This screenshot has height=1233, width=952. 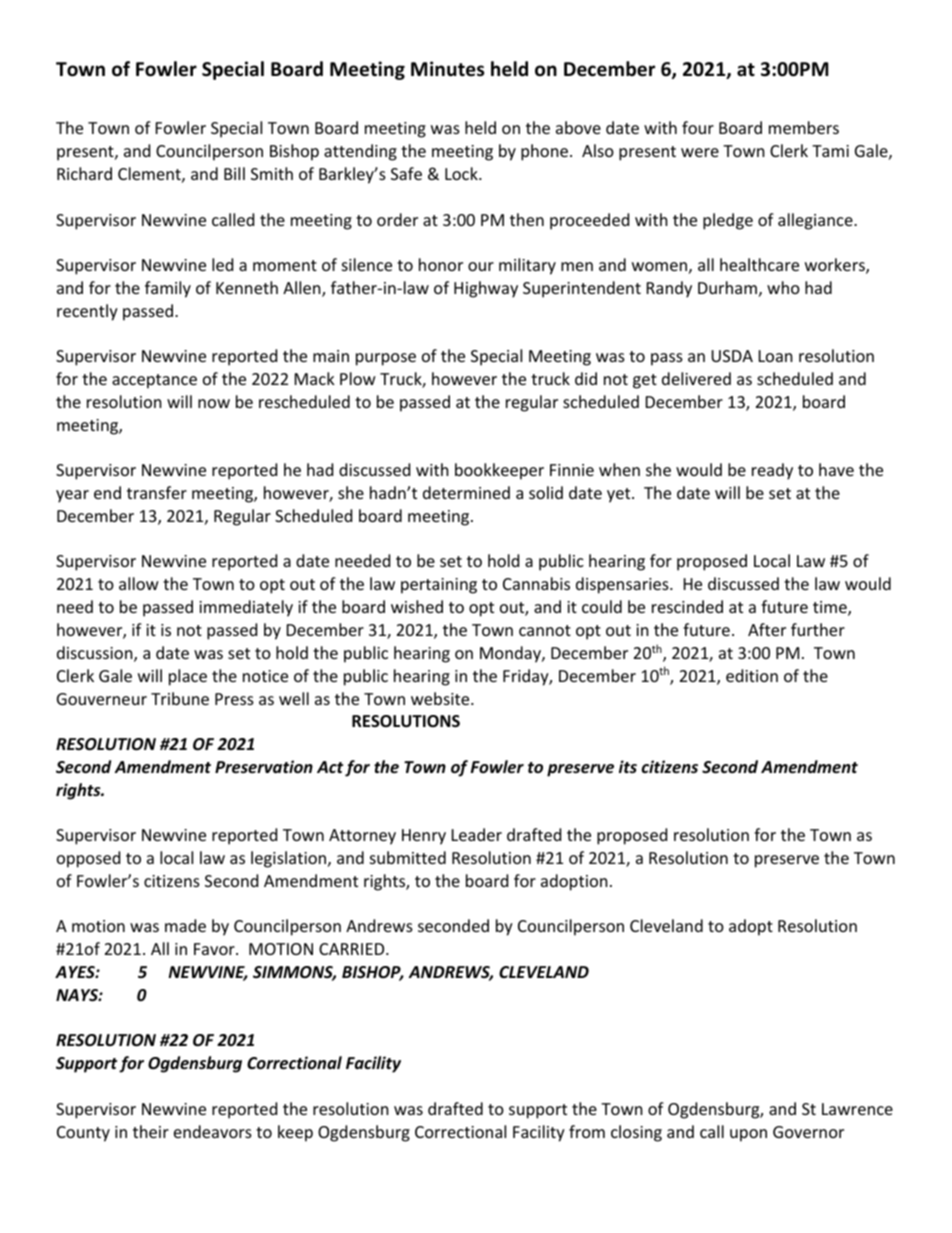 What do you see at coordinates (139, 583) in the screenshot?
I see `allow` at bounding box center [139, 583].
